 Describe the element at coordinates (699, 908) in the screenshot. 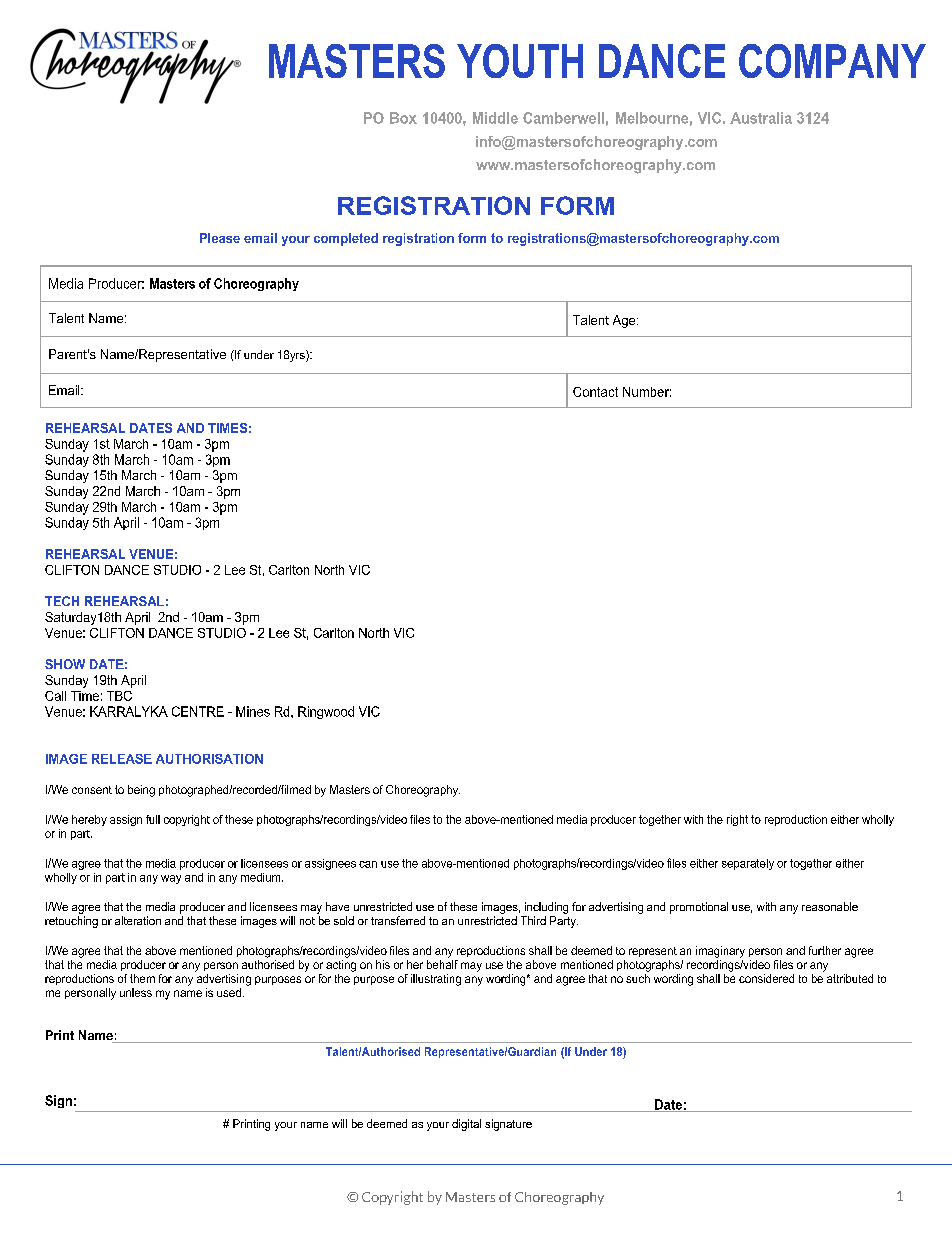

I see `promotional` at that location.
